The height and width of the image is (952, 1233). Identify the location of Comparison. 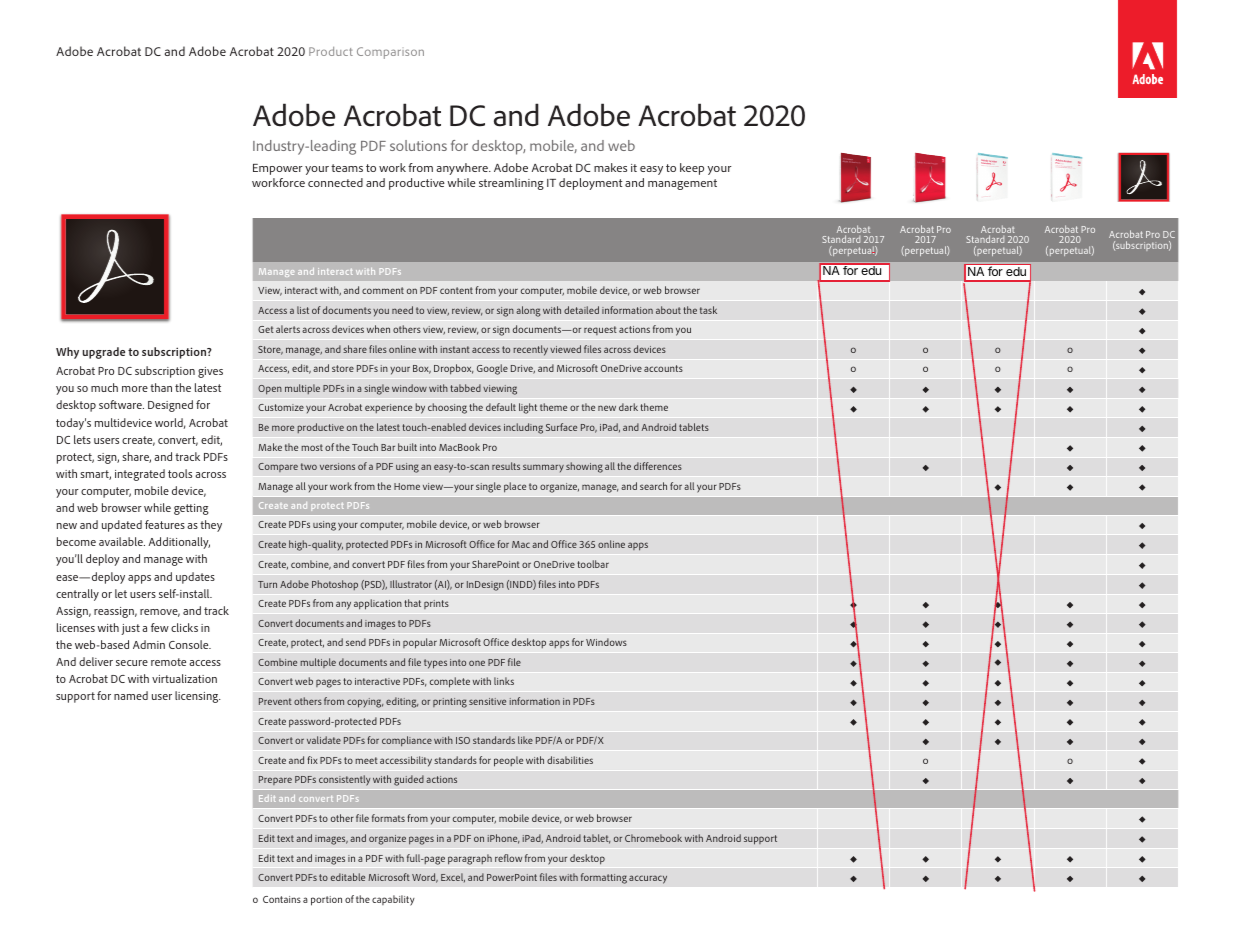
(390, 53).
